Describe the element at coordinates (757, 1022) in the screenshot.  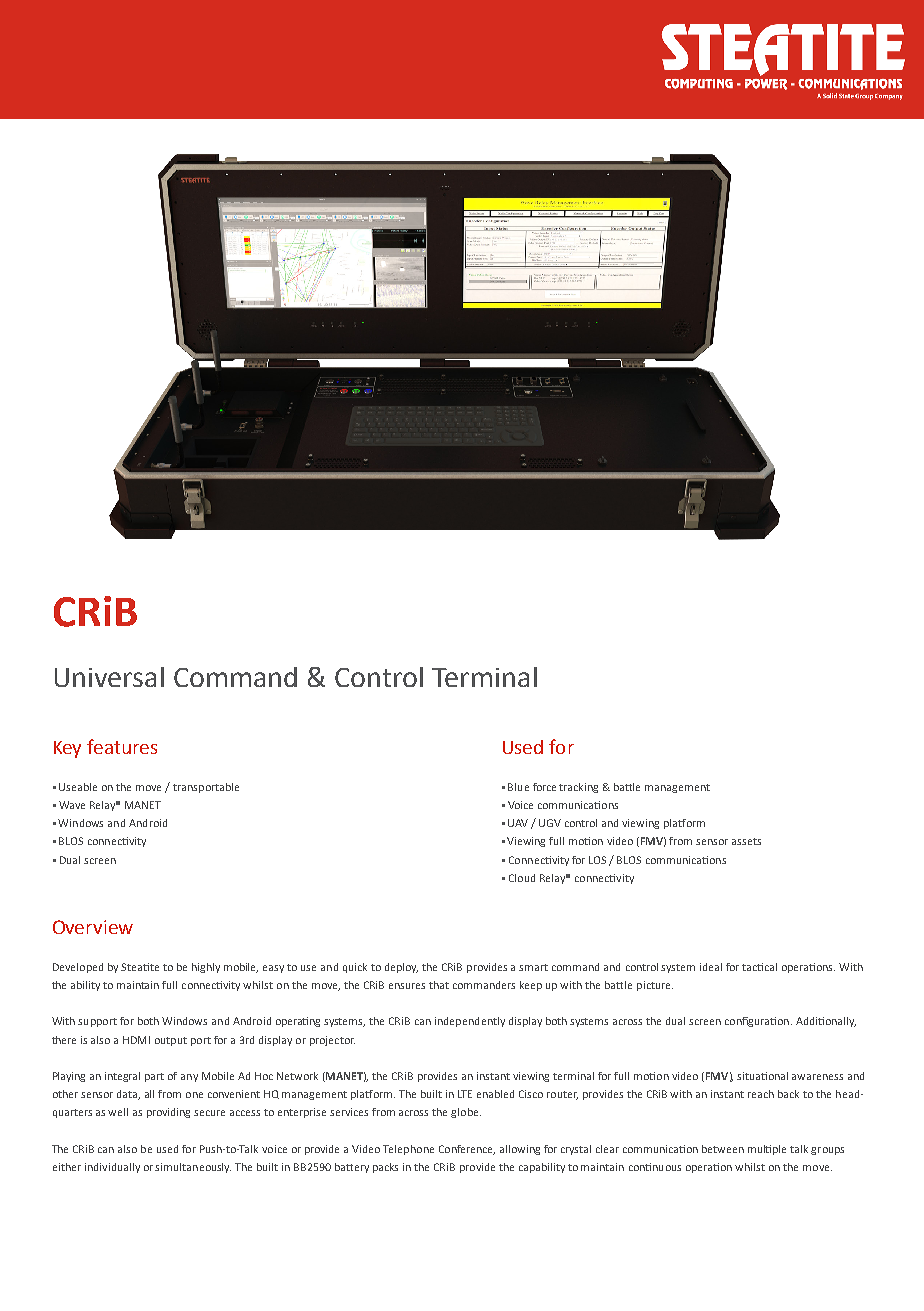
I see `configuration` at that location.
